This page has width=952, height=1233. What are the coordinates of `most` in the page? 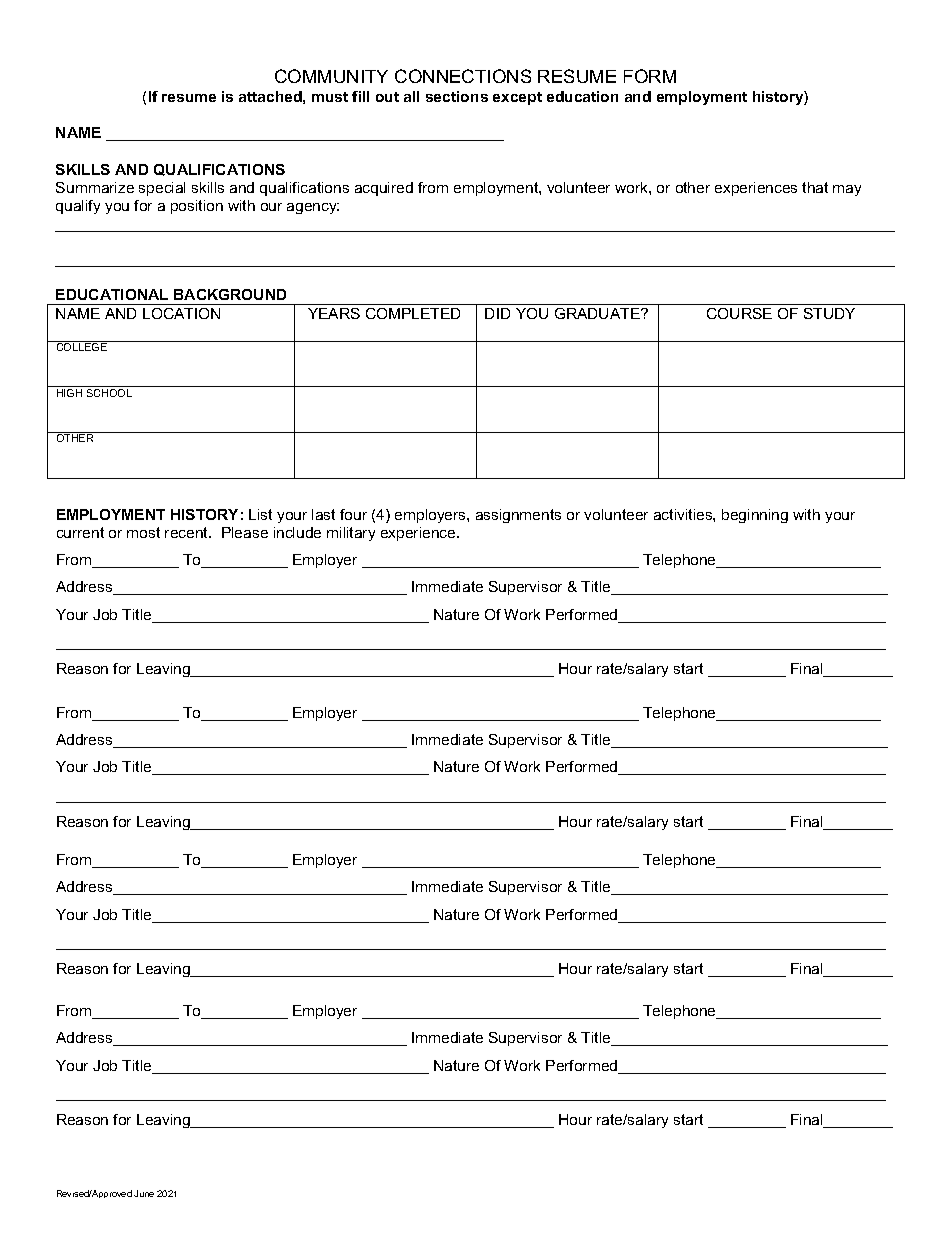 It's located at (143, 532).
